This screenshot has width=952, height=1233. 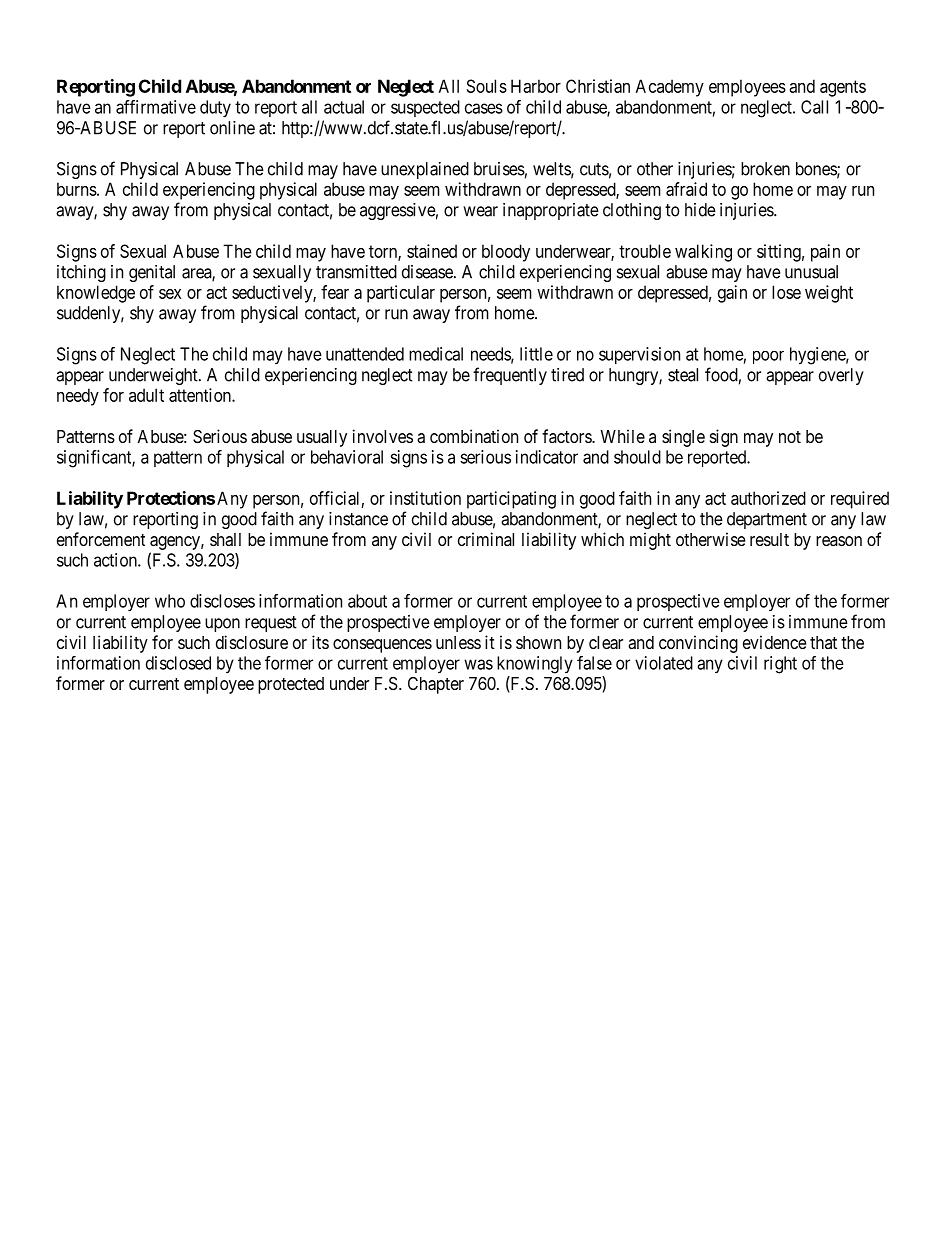 What do you see at coordinates (510, 376) in the screenshot?
I see `frequently` at bounding box center [510, 376].
